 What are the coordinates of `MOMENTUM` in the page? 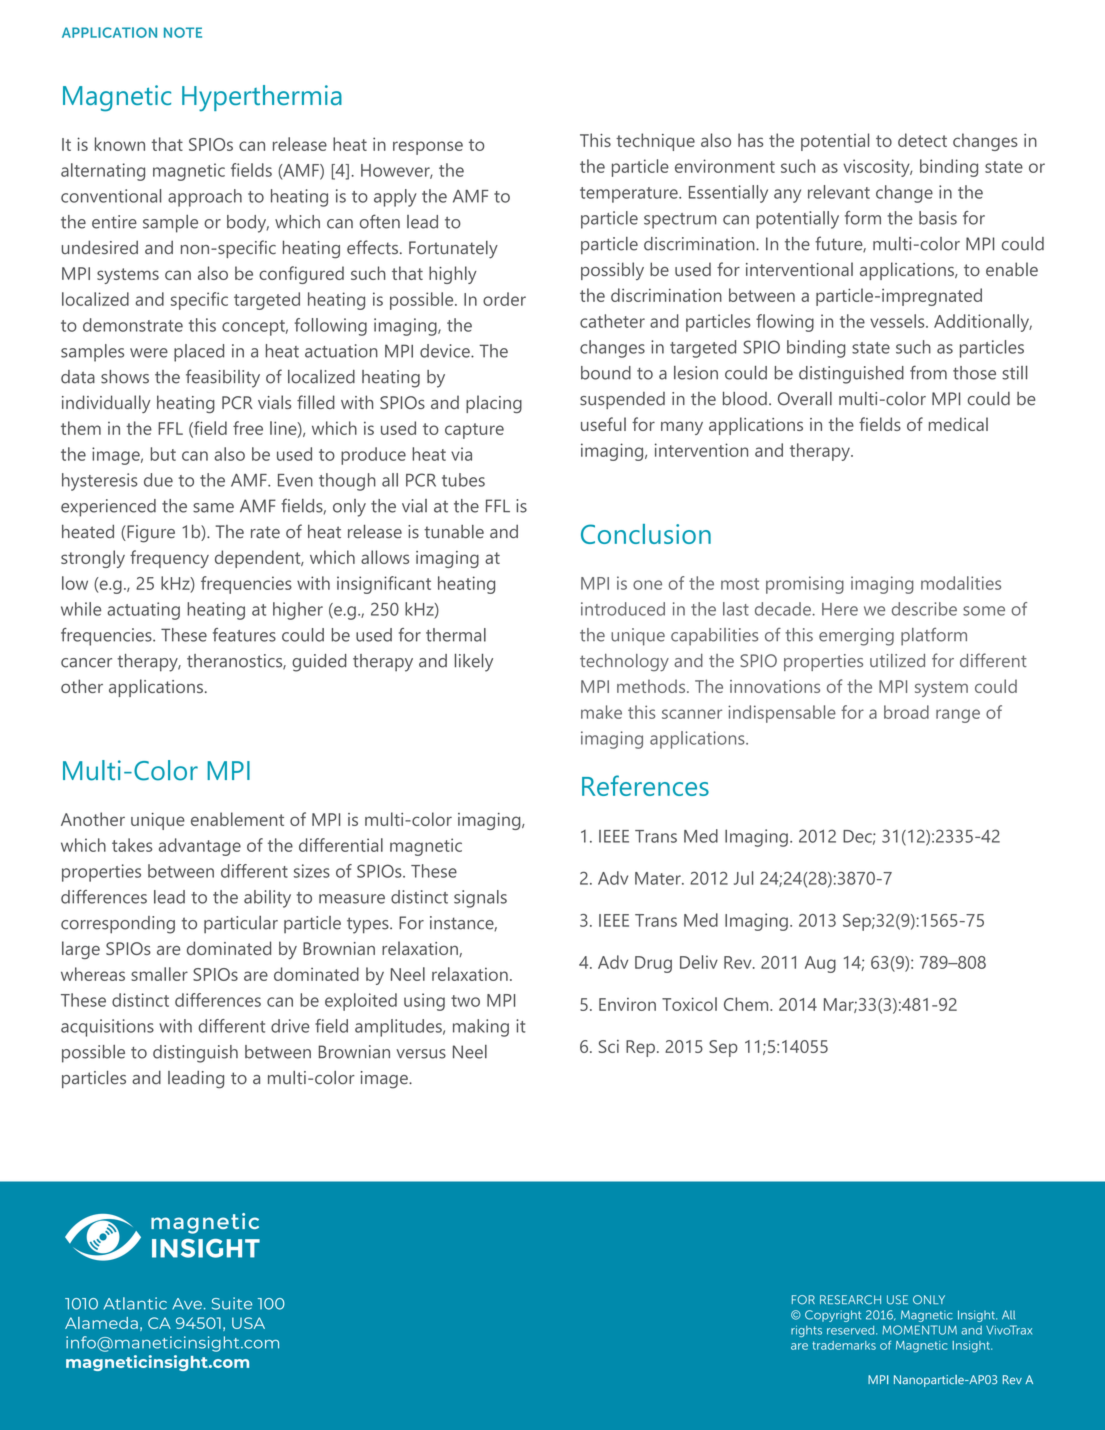 It's located at (919, 1330).
